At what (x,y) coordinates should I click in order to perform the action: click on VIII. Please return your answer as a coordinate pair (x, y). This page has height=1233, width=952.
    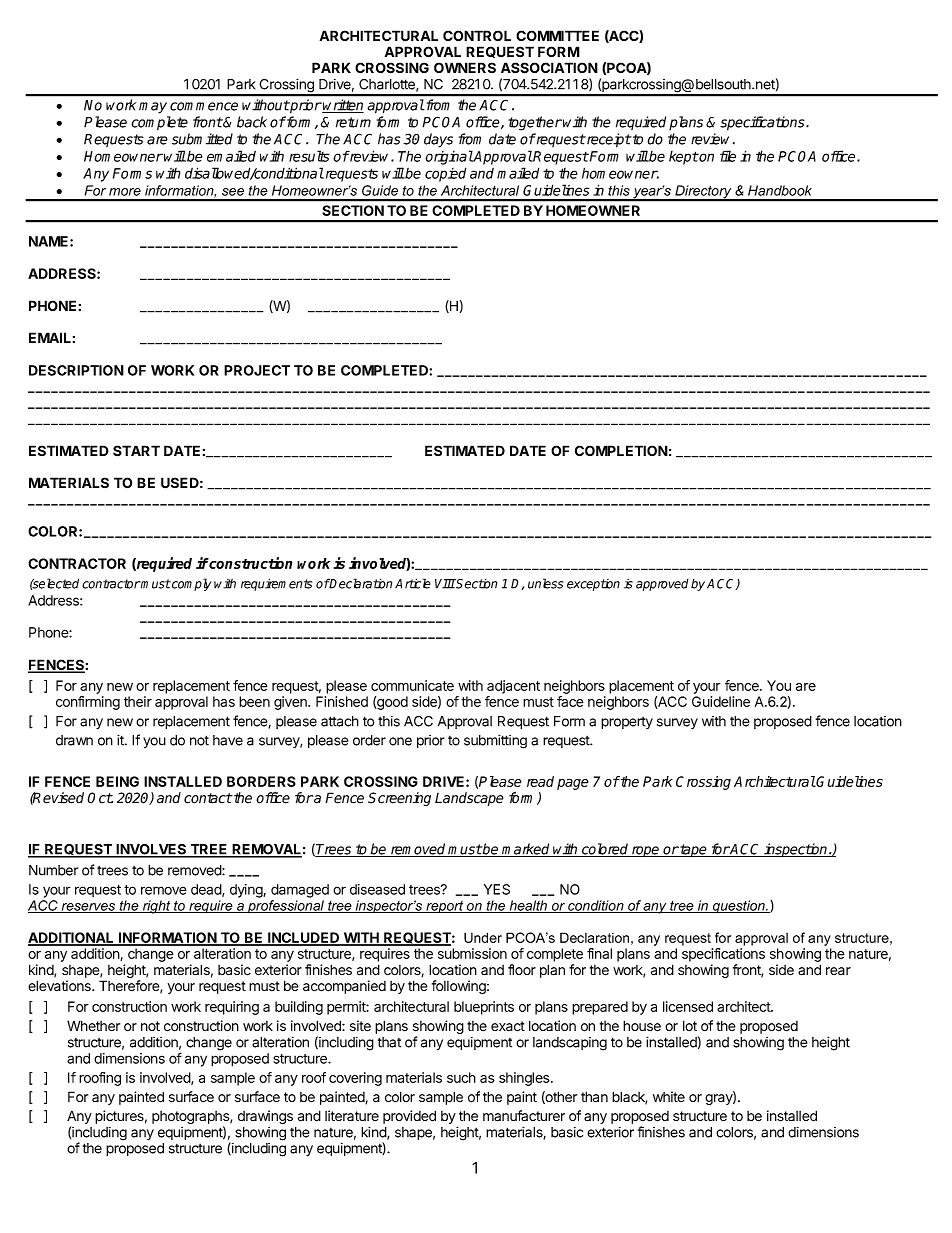
    Looking at the image, I should click on (445, 584).
